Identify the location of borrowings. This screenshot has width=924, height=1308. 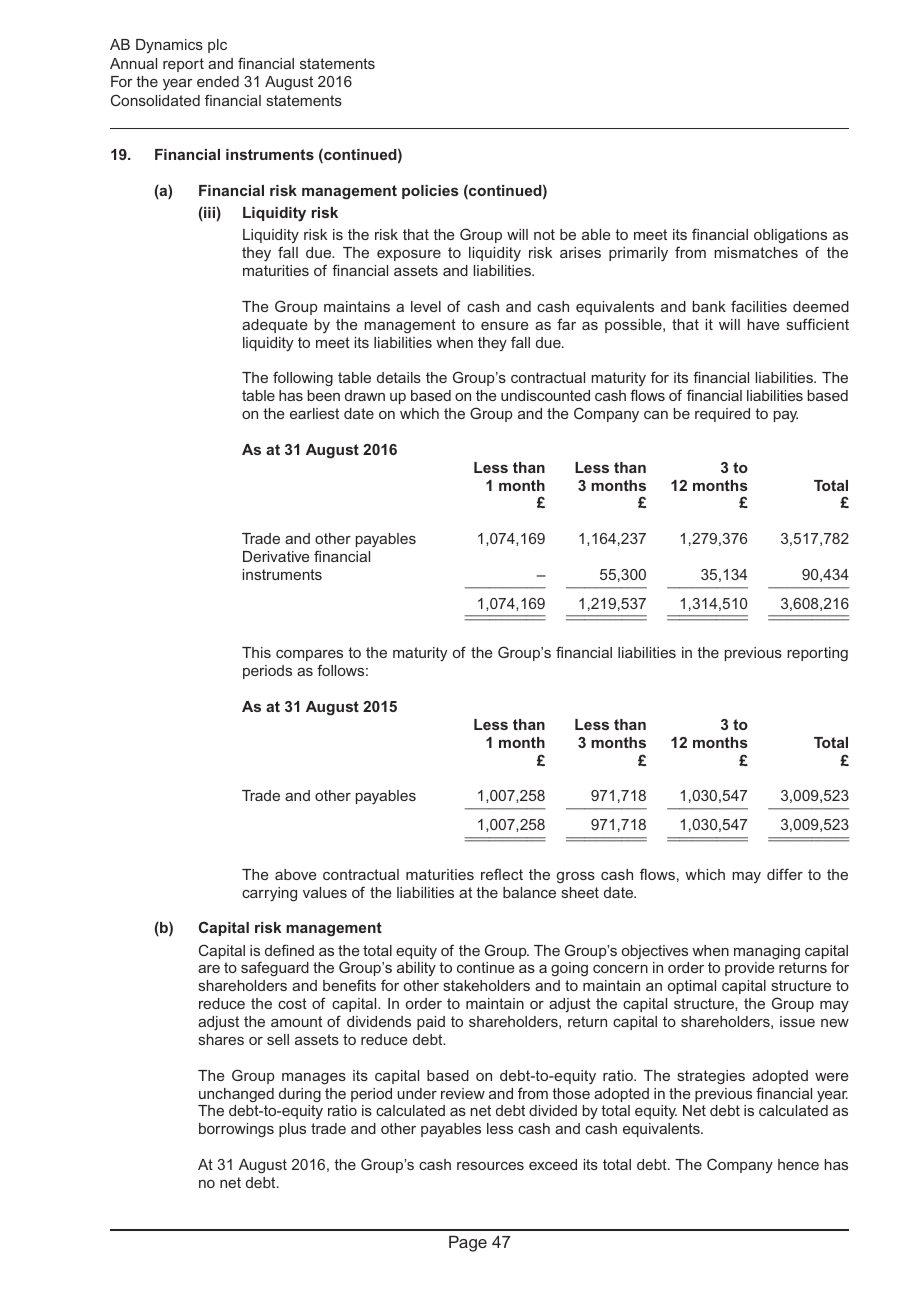
(236, 1130).
